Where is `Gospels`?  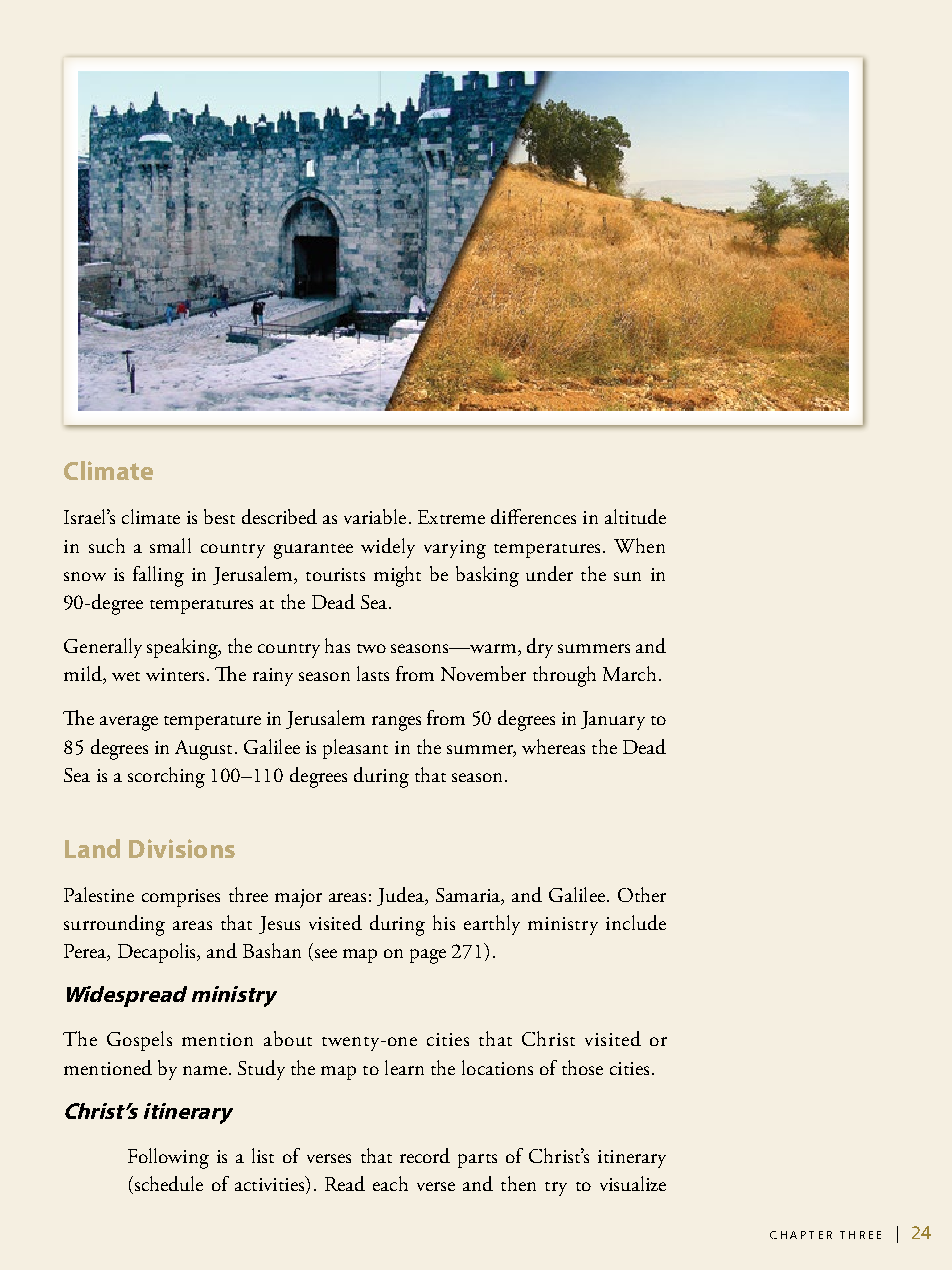 Gospels is located at coordinates (139, 1041).
